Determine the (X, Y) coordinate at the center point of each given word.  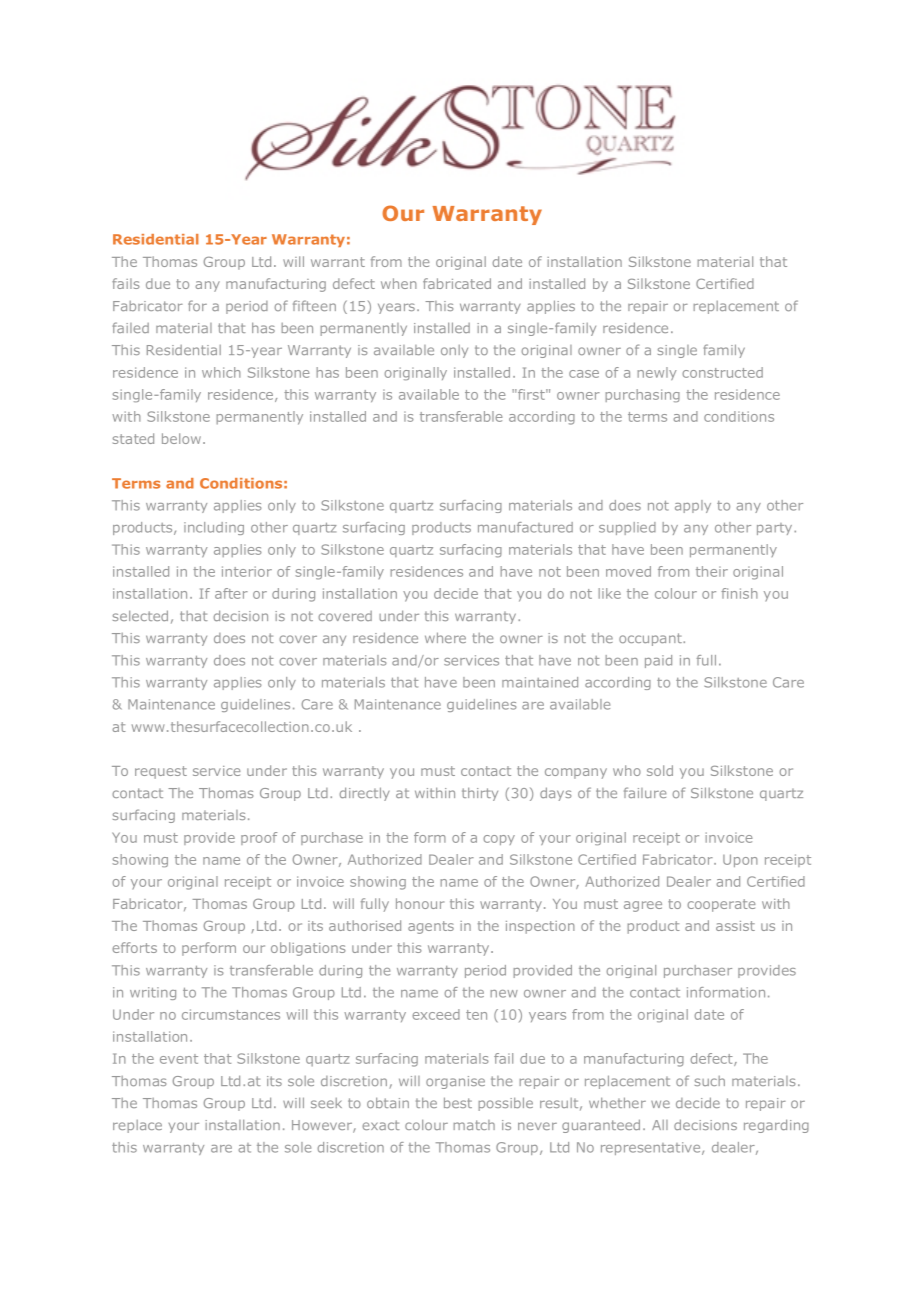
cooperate (721, 905)
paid (658, 661)
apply (693, 506)
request (161, 772)
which (221, 372)
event (179, 1059)
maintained (540, 682)
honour (420, 903)
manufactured (525, 527)
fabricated (457, 283)
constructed (722, 372)
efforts (134, 947)
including (214, 528)
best (458, 1102)
